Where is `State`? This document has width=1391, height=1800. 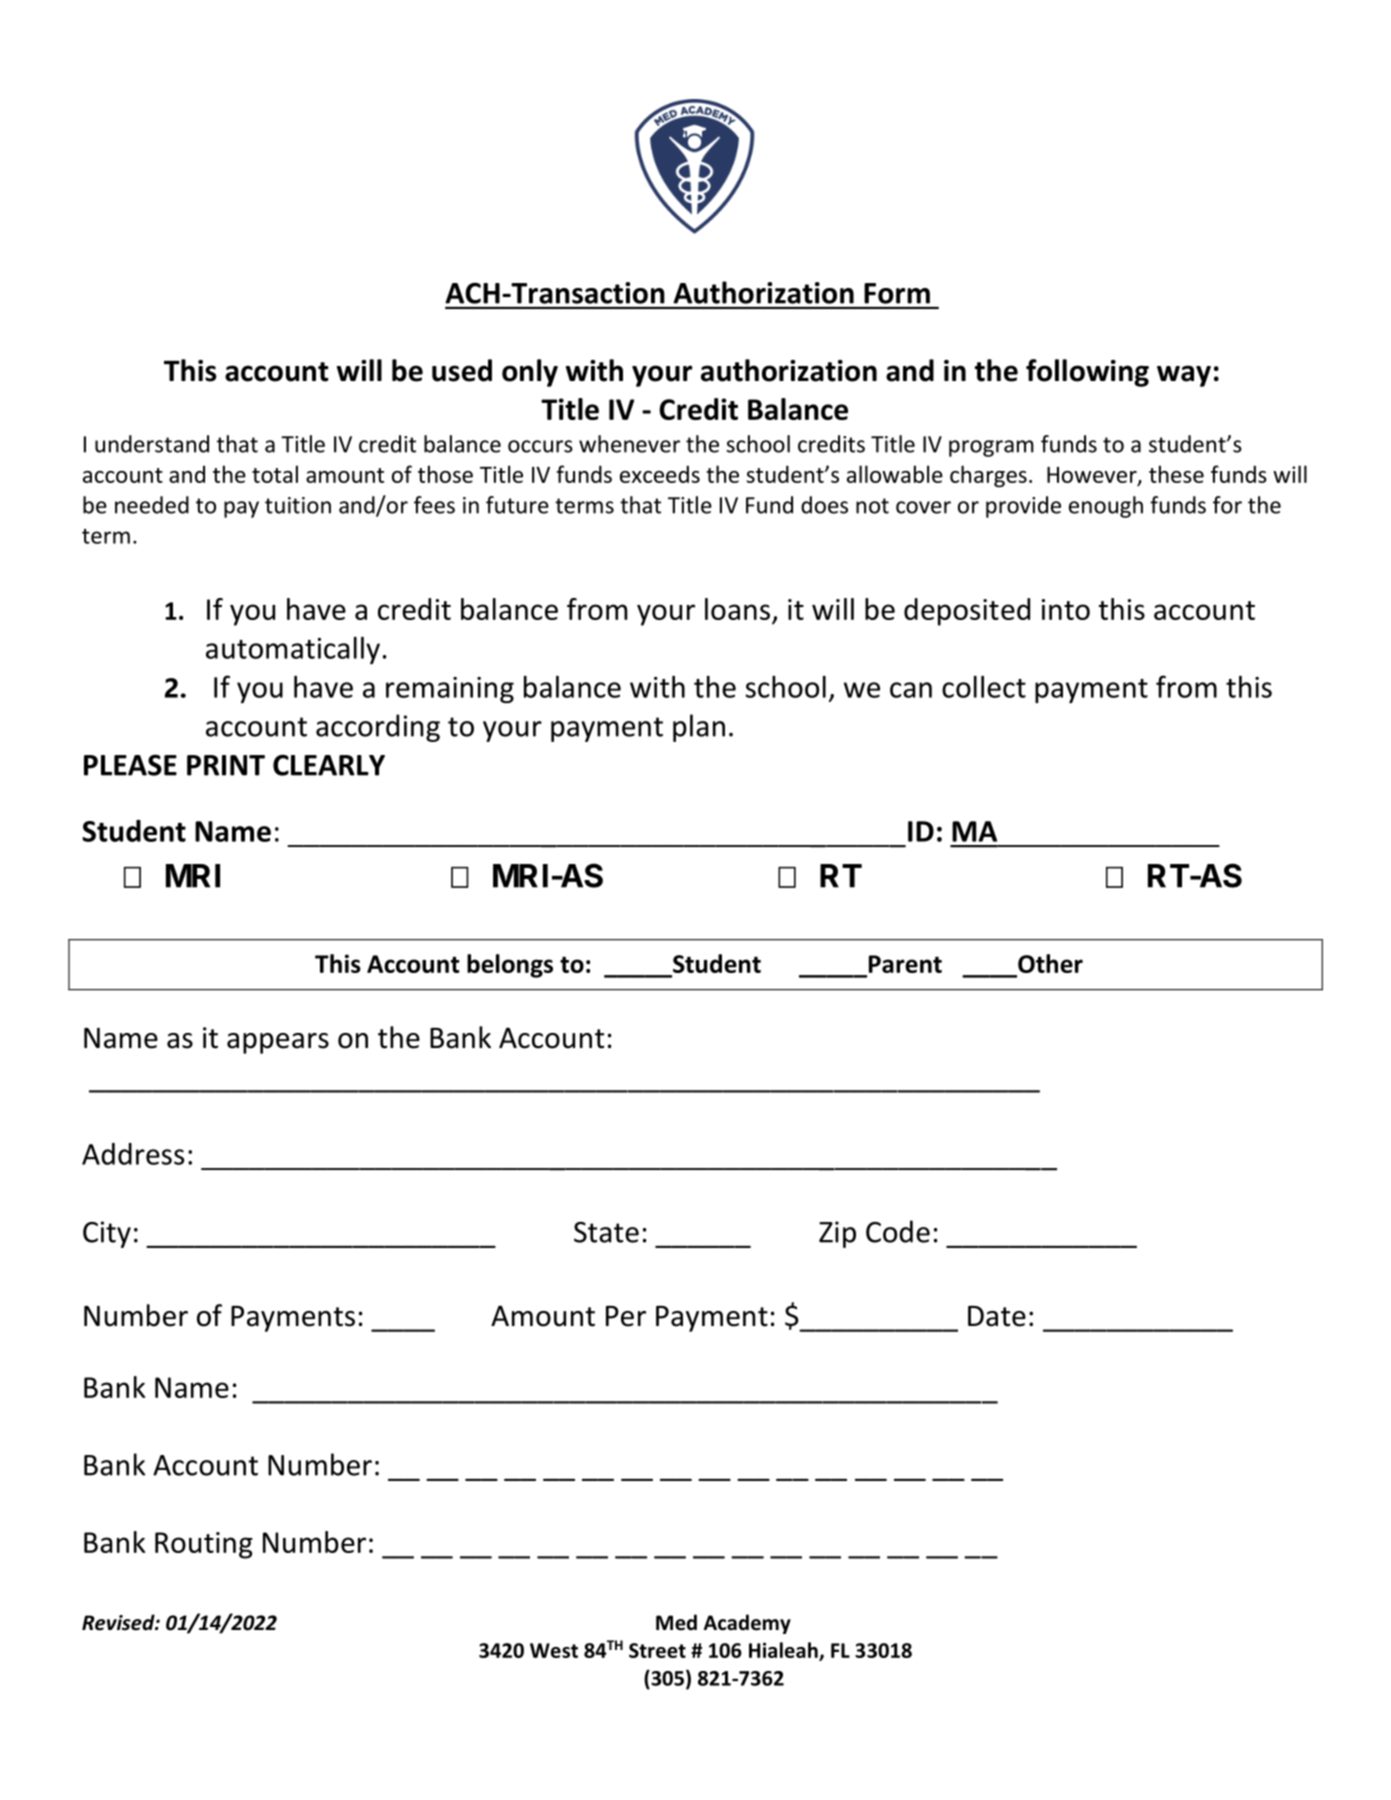 State is located at coordinates (606, 1232).
